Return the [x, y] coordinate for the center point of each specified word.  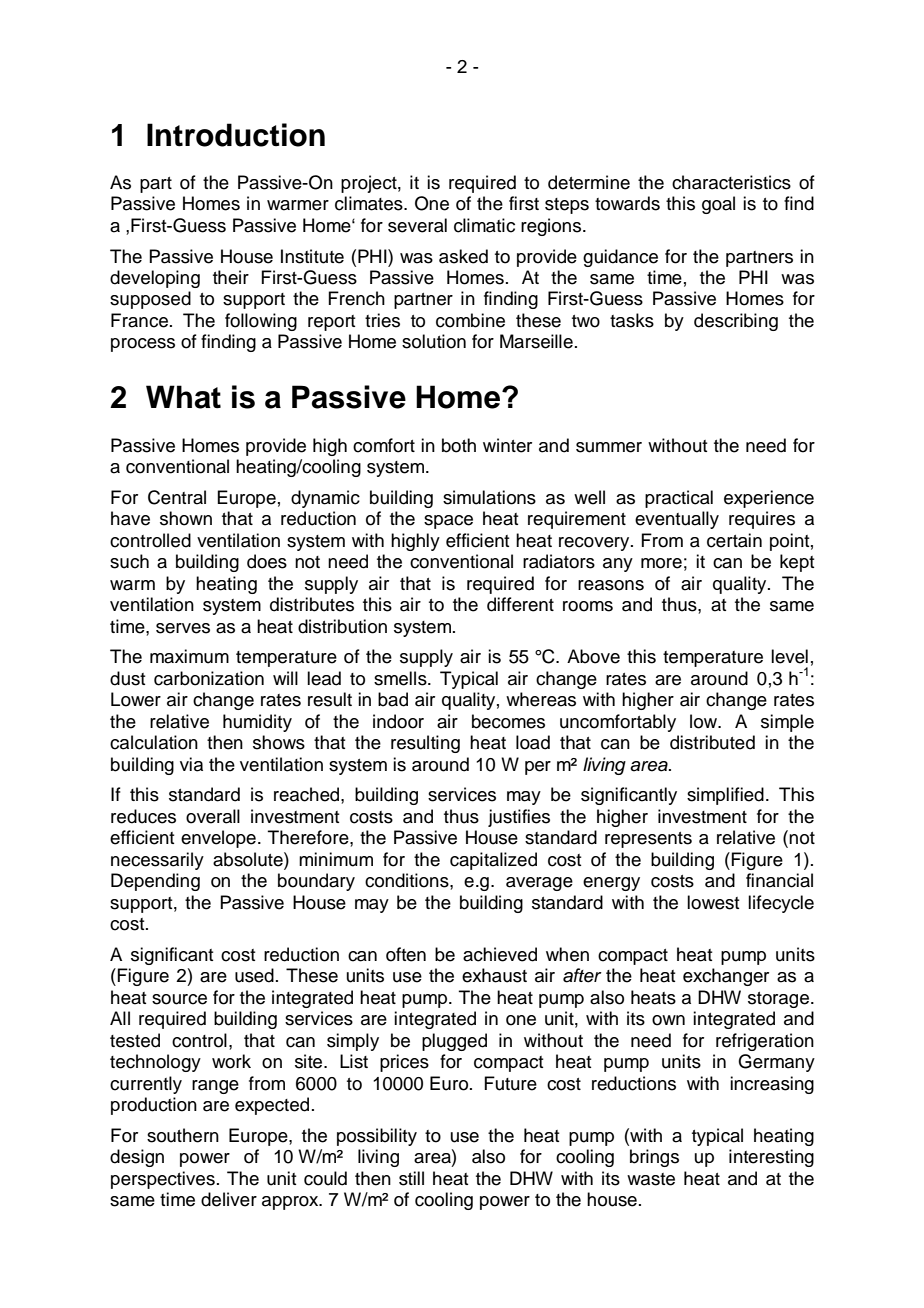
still [411, 1178]
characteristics [731, 182]
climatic [484, 225]
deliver [229, 1199]
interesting [771, 1158]
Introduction [236, 135]
